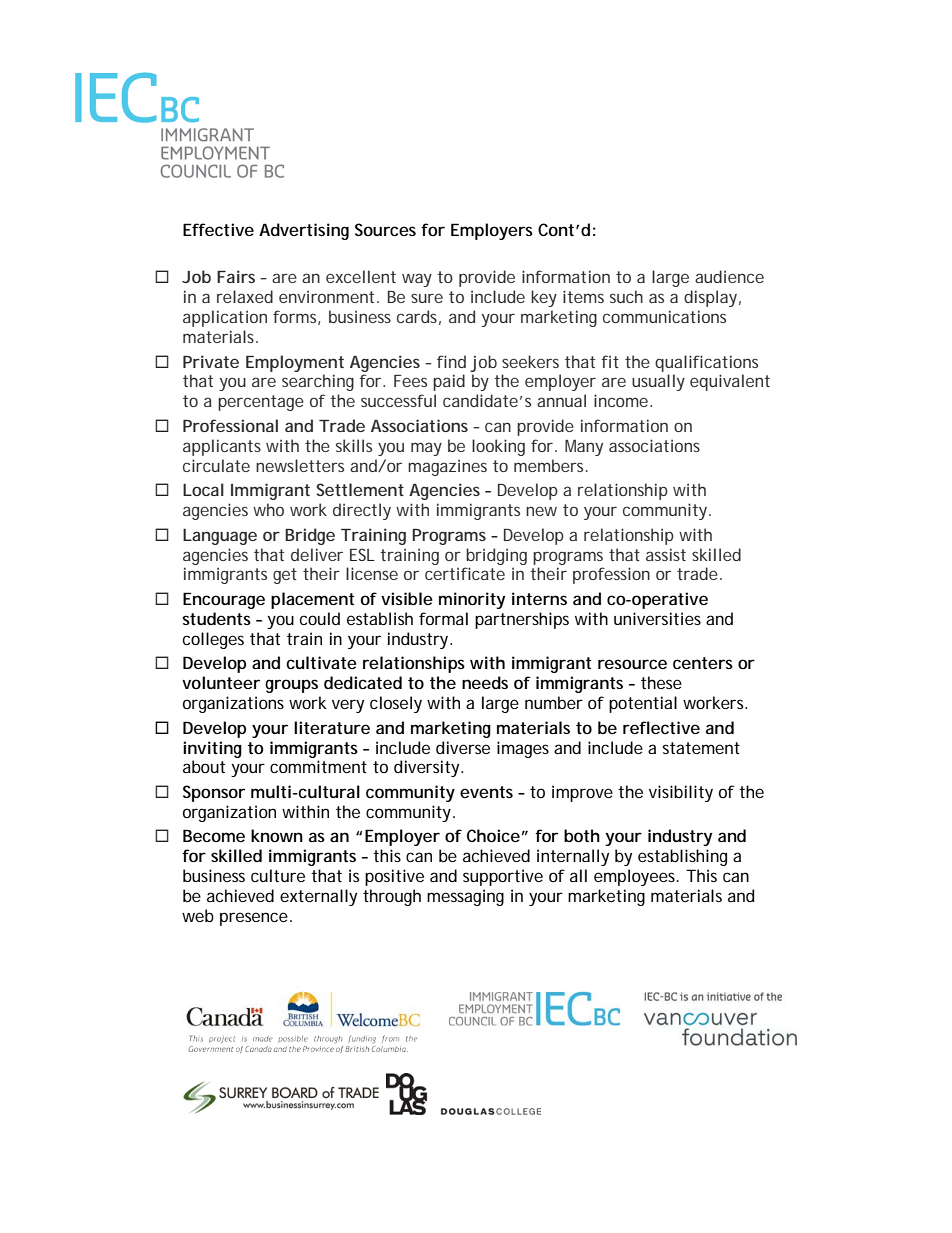  I want to click on Many, so click(584, 448).
